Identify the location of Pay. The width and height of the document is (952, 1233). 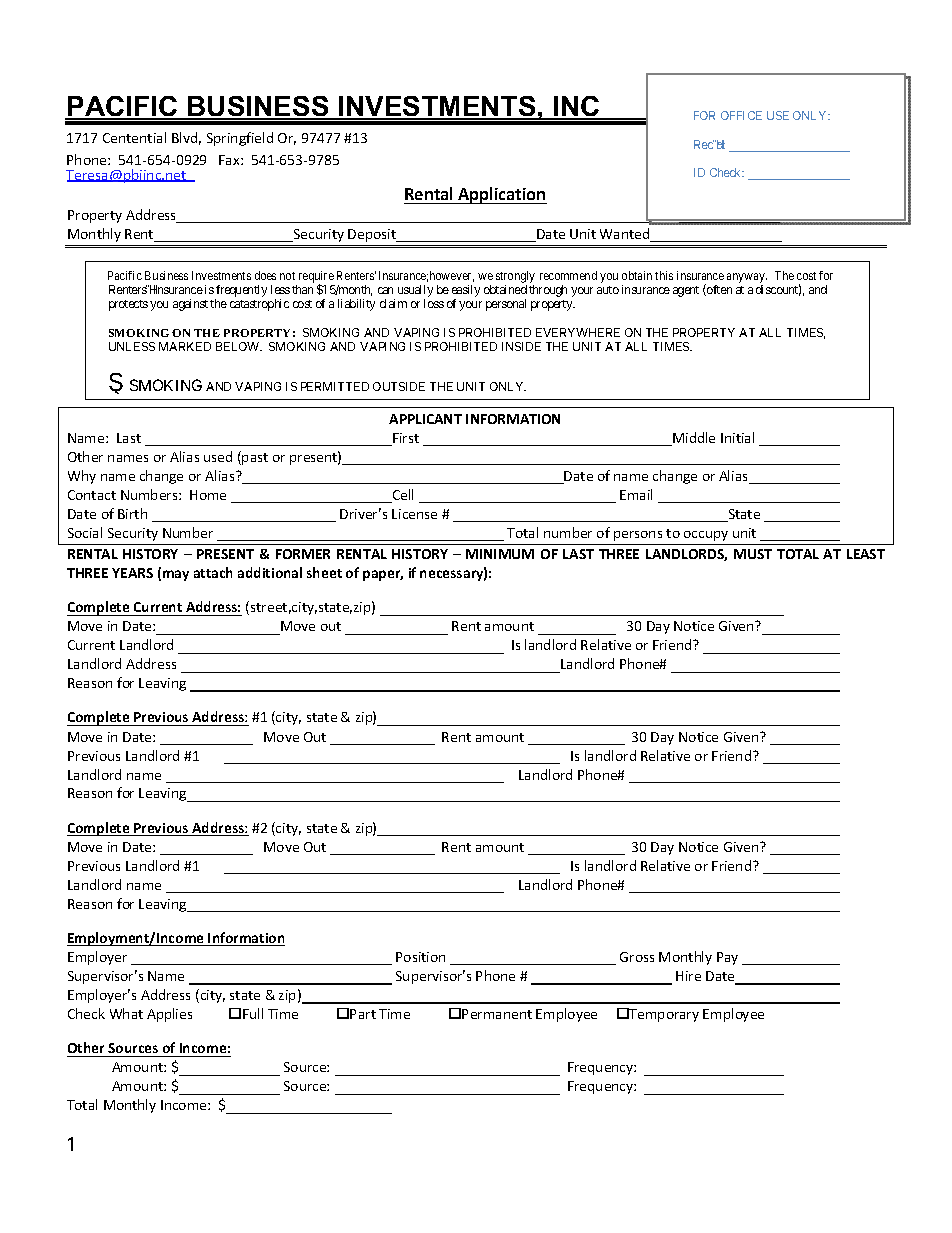
(727, 958).
